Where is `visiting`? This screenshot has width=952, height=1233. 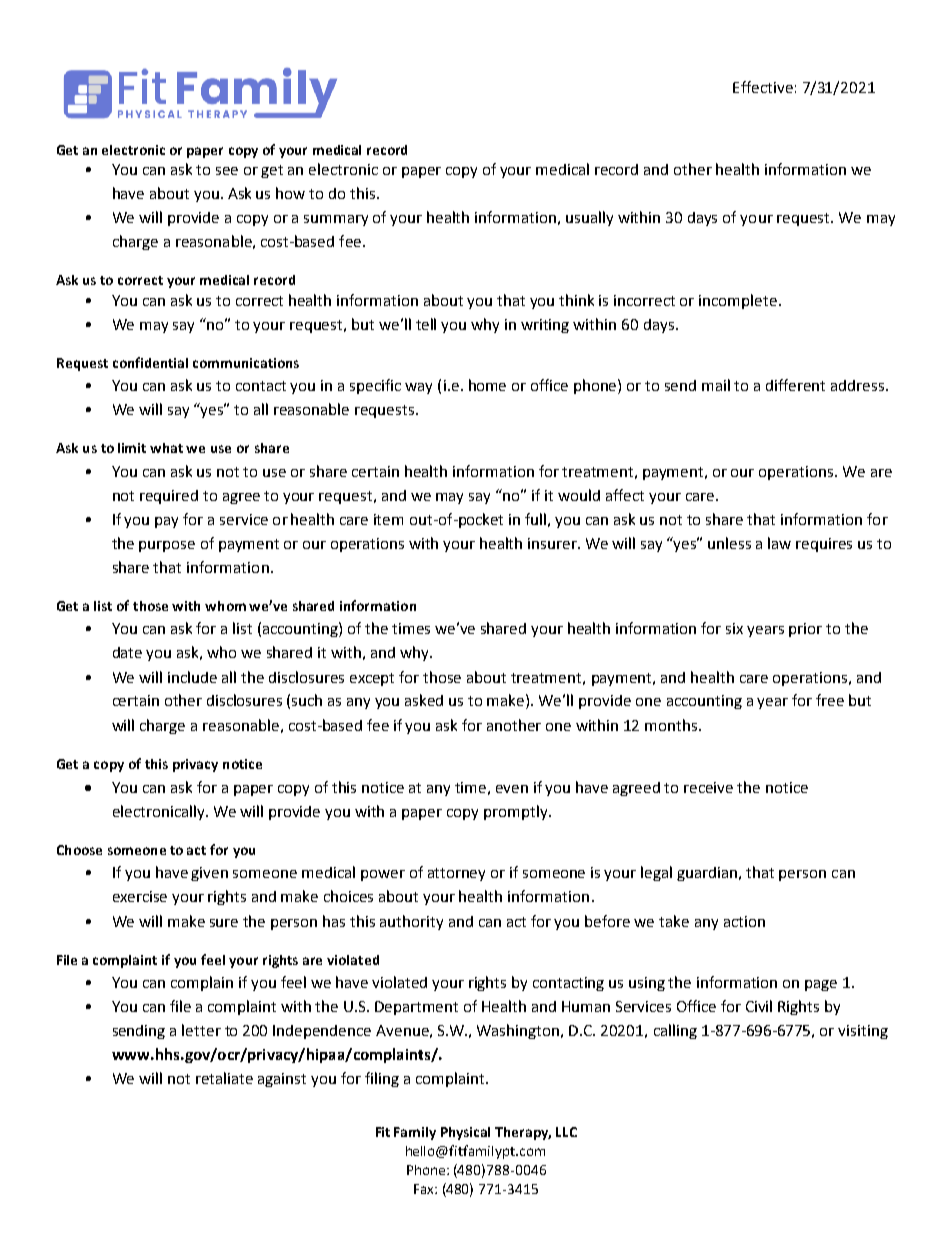 visiting is located at coordinates (863, 1032).
